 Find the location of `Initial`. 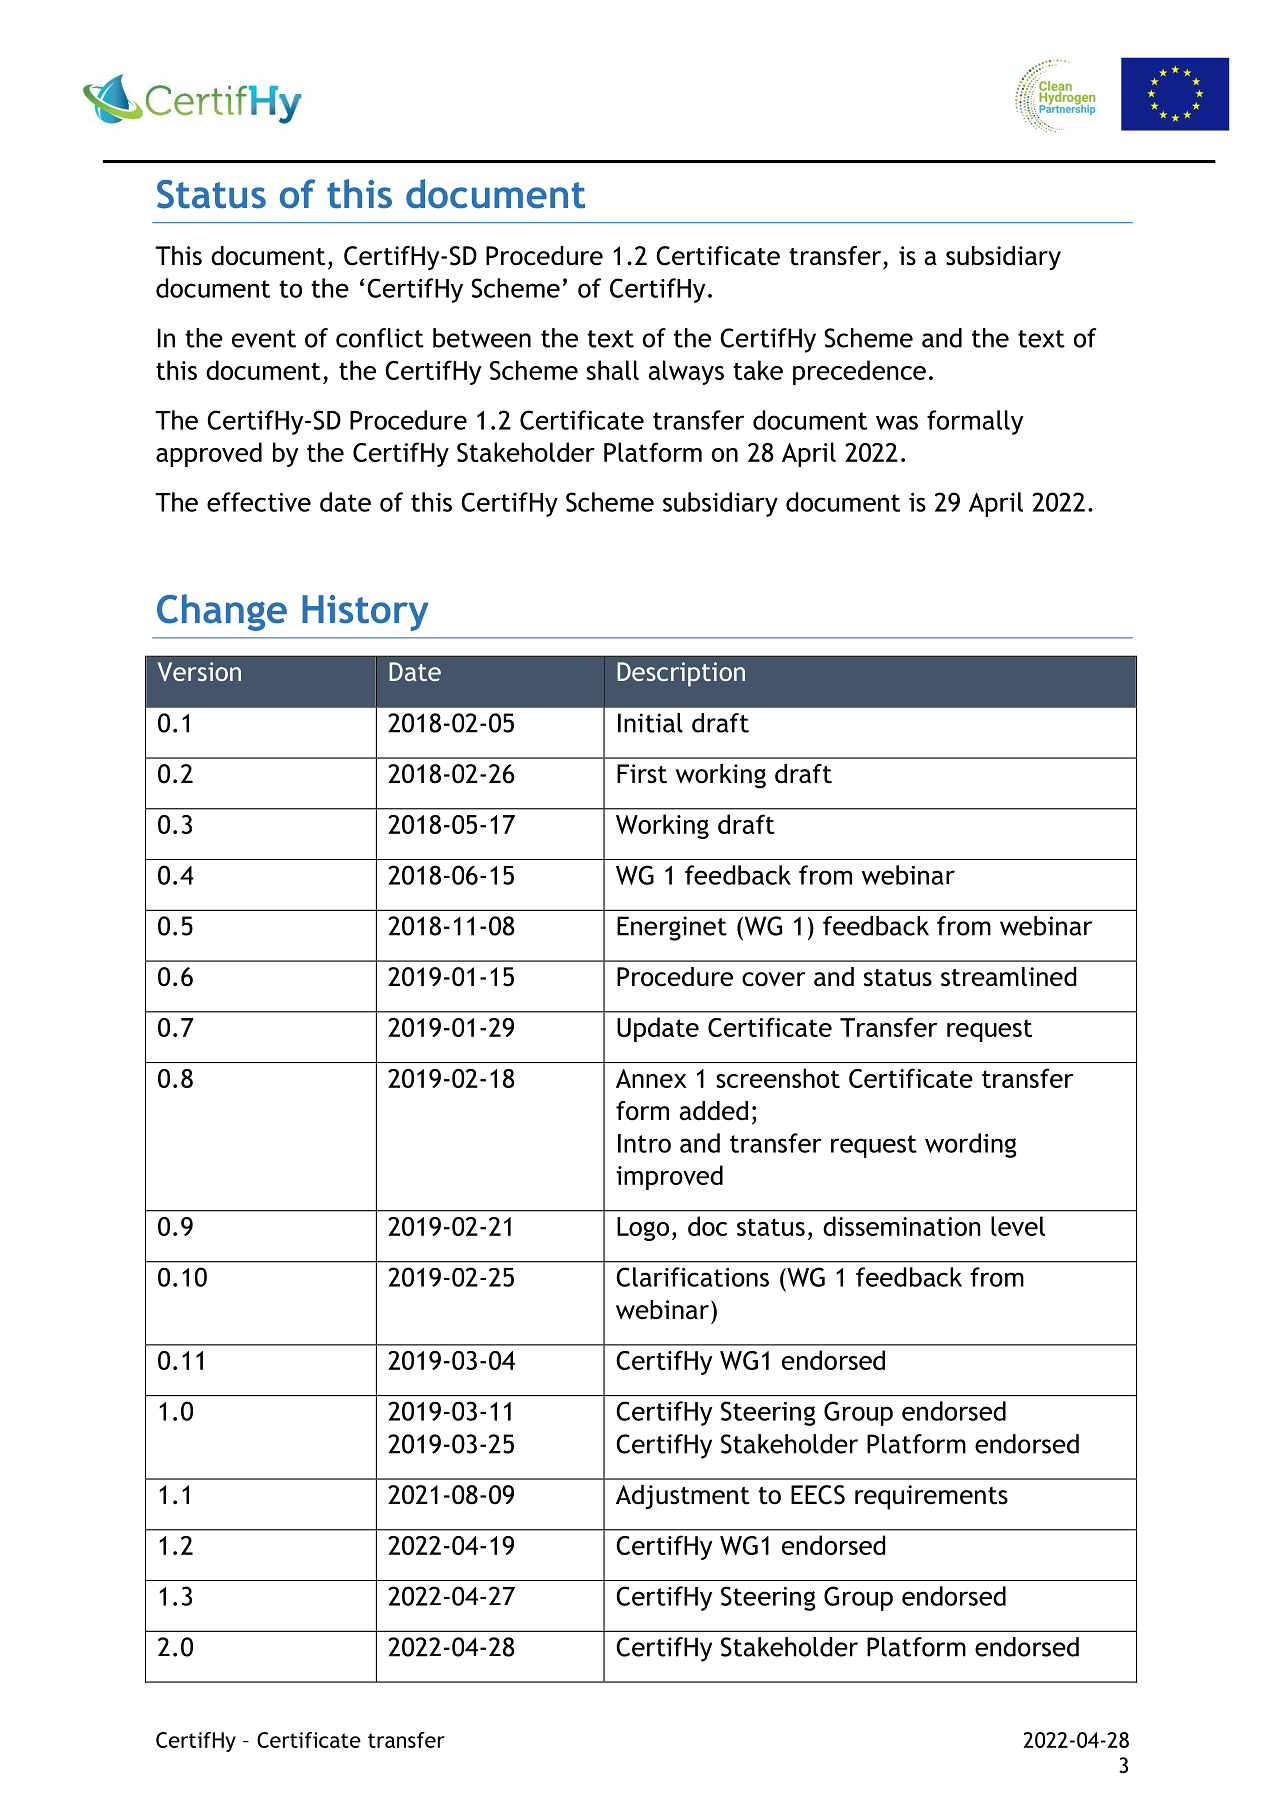

Initial is located at coordinates (650, 723).
